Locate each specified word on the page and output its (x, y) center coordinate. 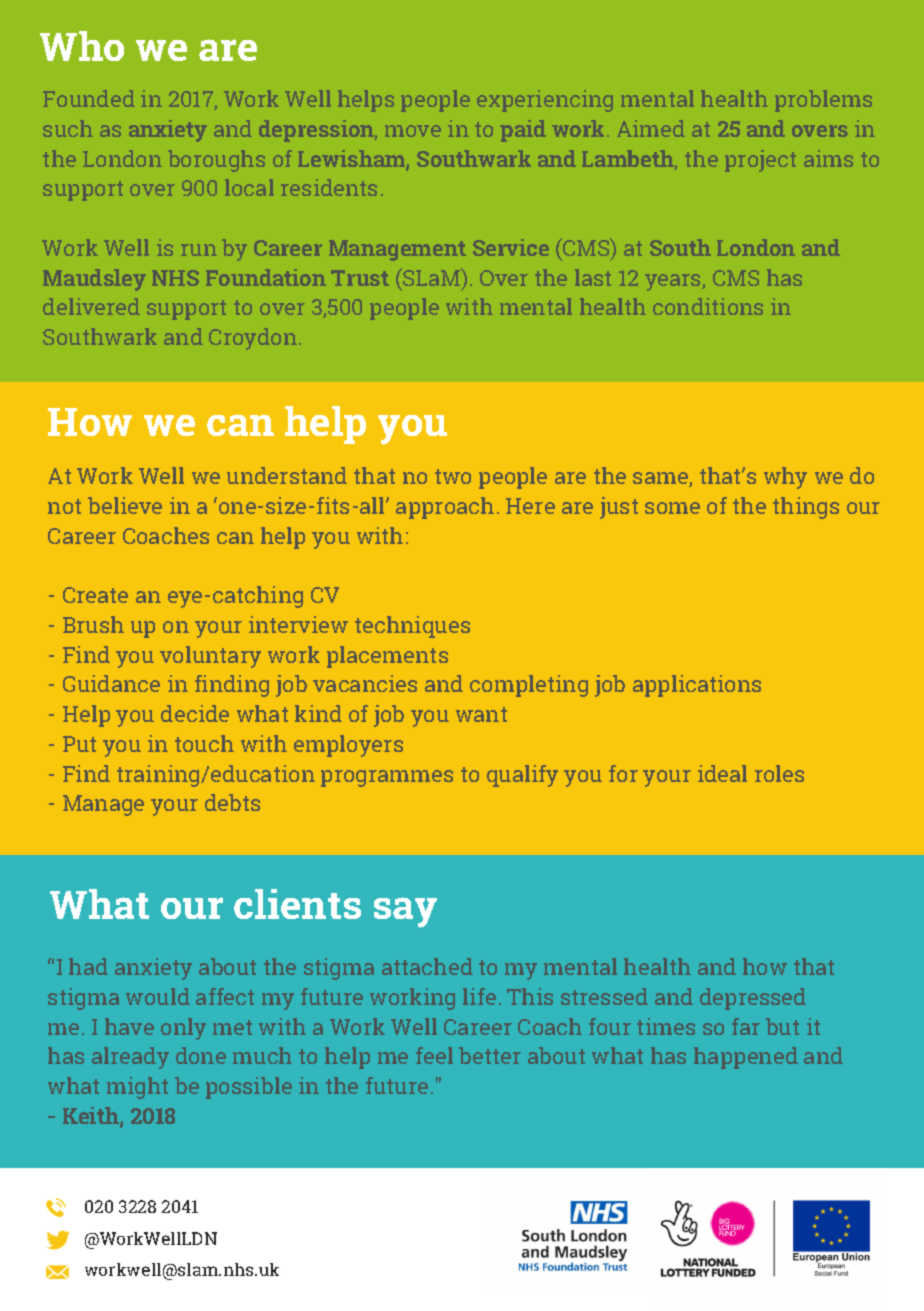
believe (125, 505)
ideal (722, 773)
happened (746, 1058)
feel (434, 1055)
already (130, 1058)
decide (195, 713)
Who (82, 46)
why (785, 478)
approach (445, 508)
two (453, 476)
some (672, 508)
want (481, 714)
